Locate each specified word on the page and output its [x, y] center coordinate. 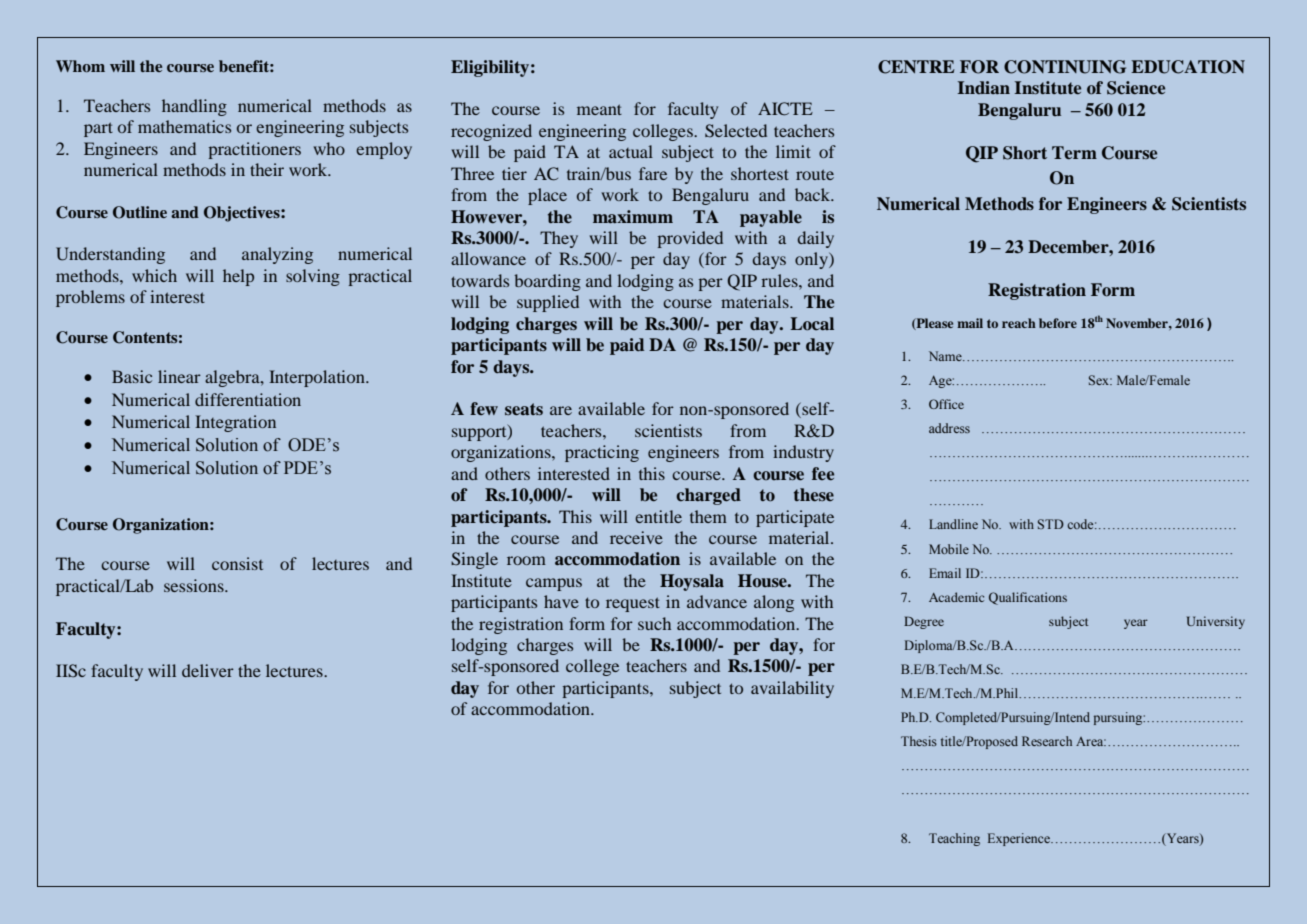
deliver [208, 670]
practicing [602, 453]
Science [1136, 88]
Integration [235, 423]
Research [1047, 741]
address [949, 428]
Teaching [954, 839]
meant [599, 109]
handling [194, 107]
